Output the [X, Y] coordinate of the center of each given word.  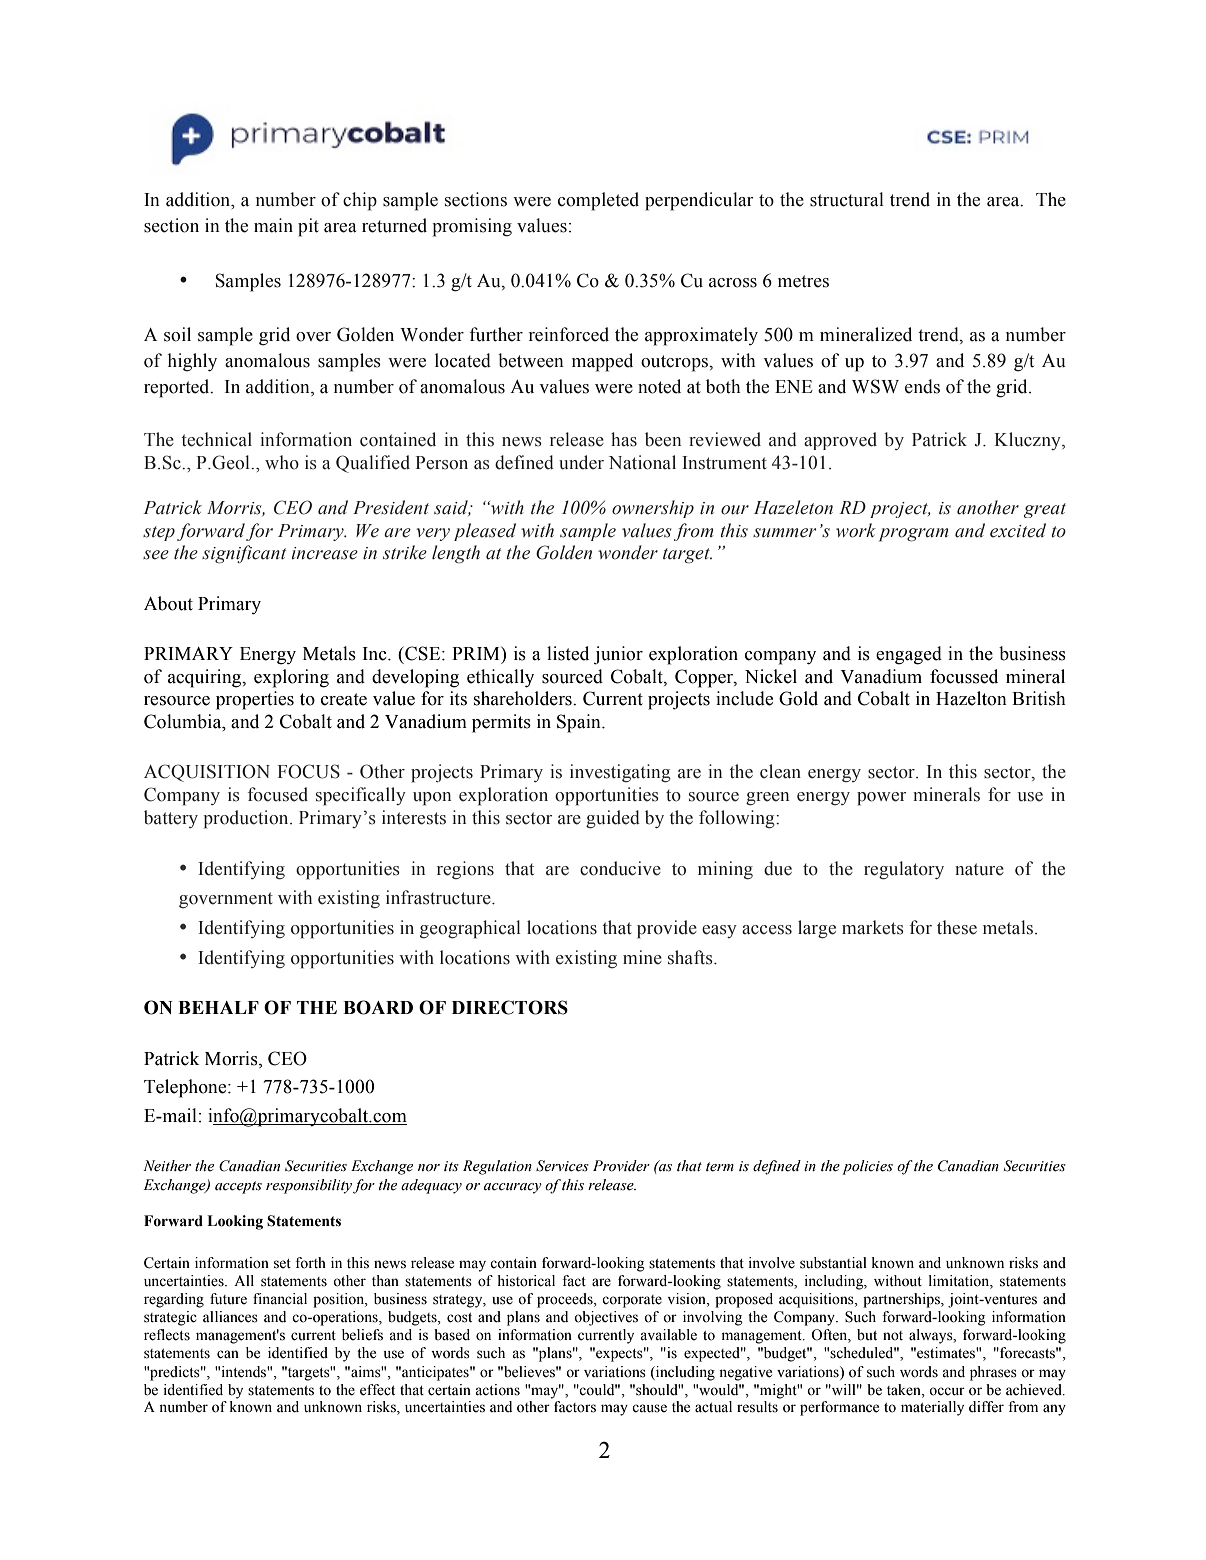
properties [255, 700]
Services [562, 1166]
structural [847, 199]
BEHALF [218, 1007]
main [273, 225]
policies [867, 1167]
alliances [230, 1317]
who [282, 462]
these [957, 927]
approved [840, 441]
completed [598, 201]
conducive [620, 868]
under [581, 462]
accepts [238, 1187]
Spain [580, 723]
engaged [909, 655]
